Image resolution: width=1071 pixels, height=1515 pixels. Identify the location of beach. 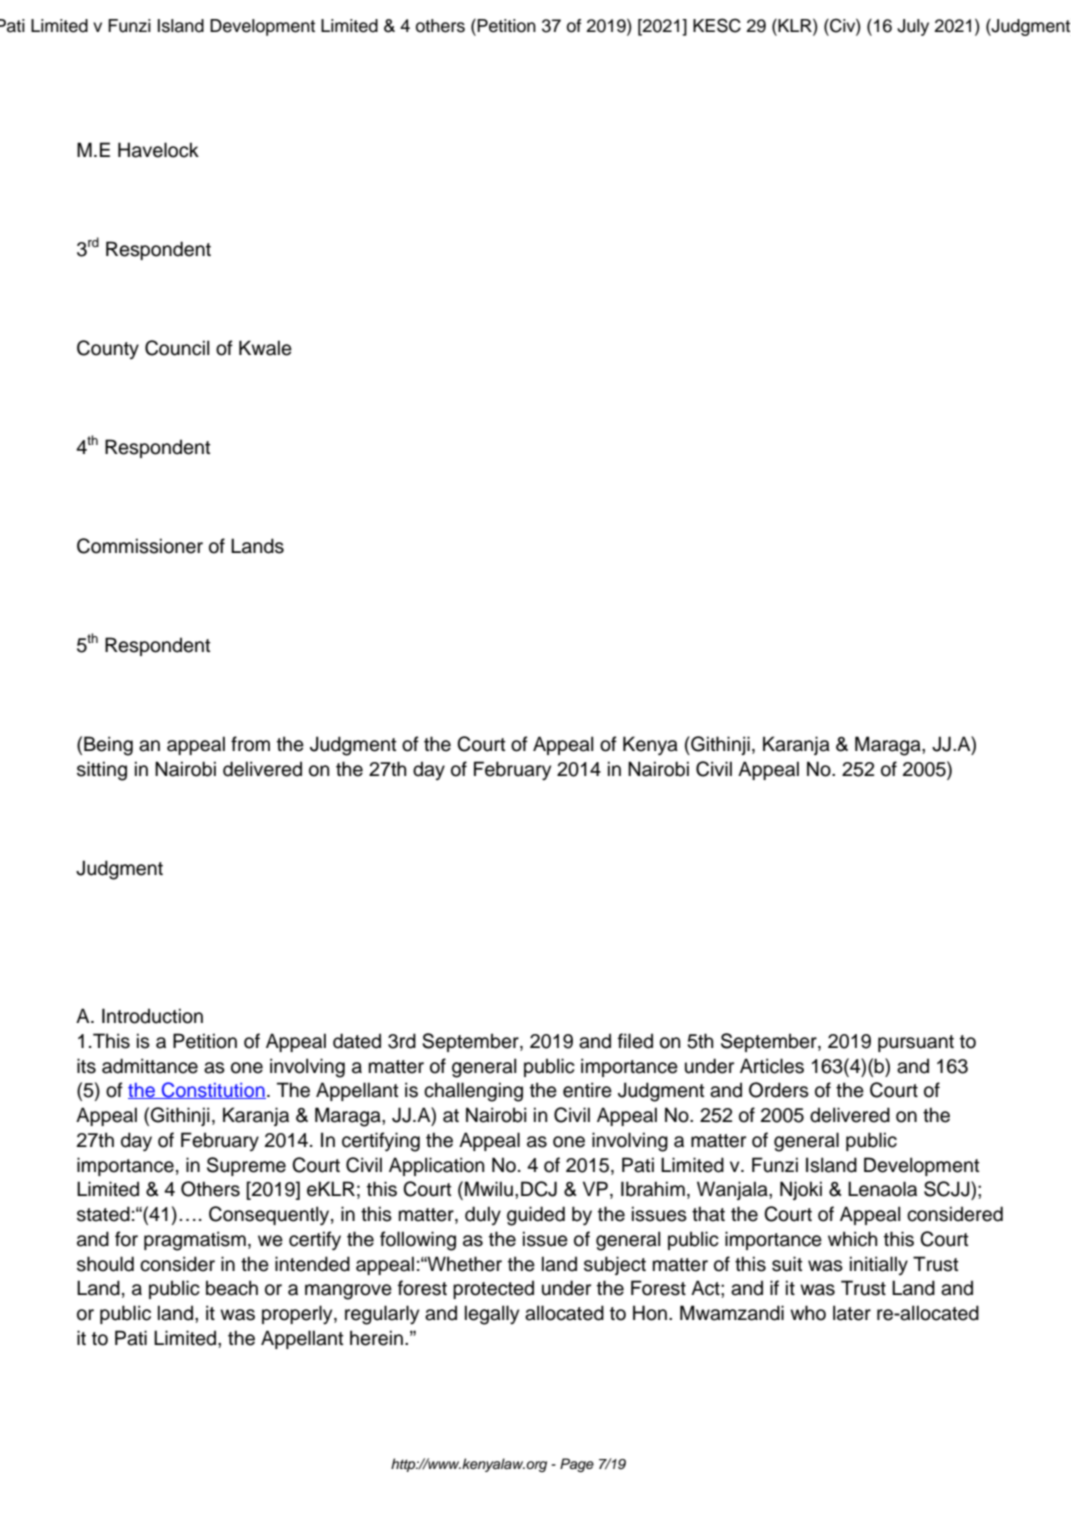
(232, 1288).
